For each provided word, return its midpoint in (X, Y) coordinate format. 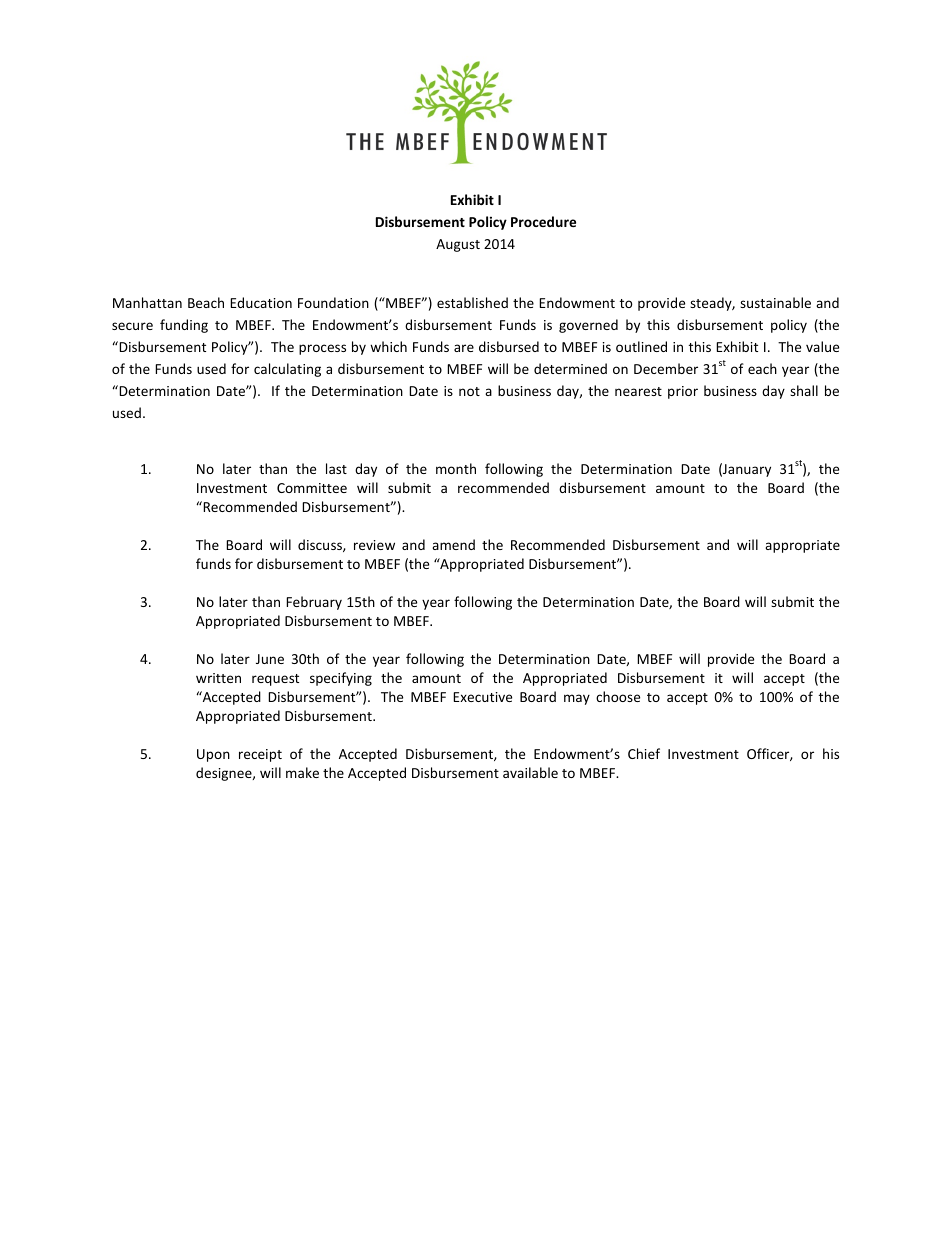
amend (453, 544)
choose (618, 696)
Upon (213, 755)
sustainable (775, 302)
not (469, 391)
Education (261, 302)
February (314, 603)
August (458, 245)
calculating (287, 370)
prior (683, 392)
